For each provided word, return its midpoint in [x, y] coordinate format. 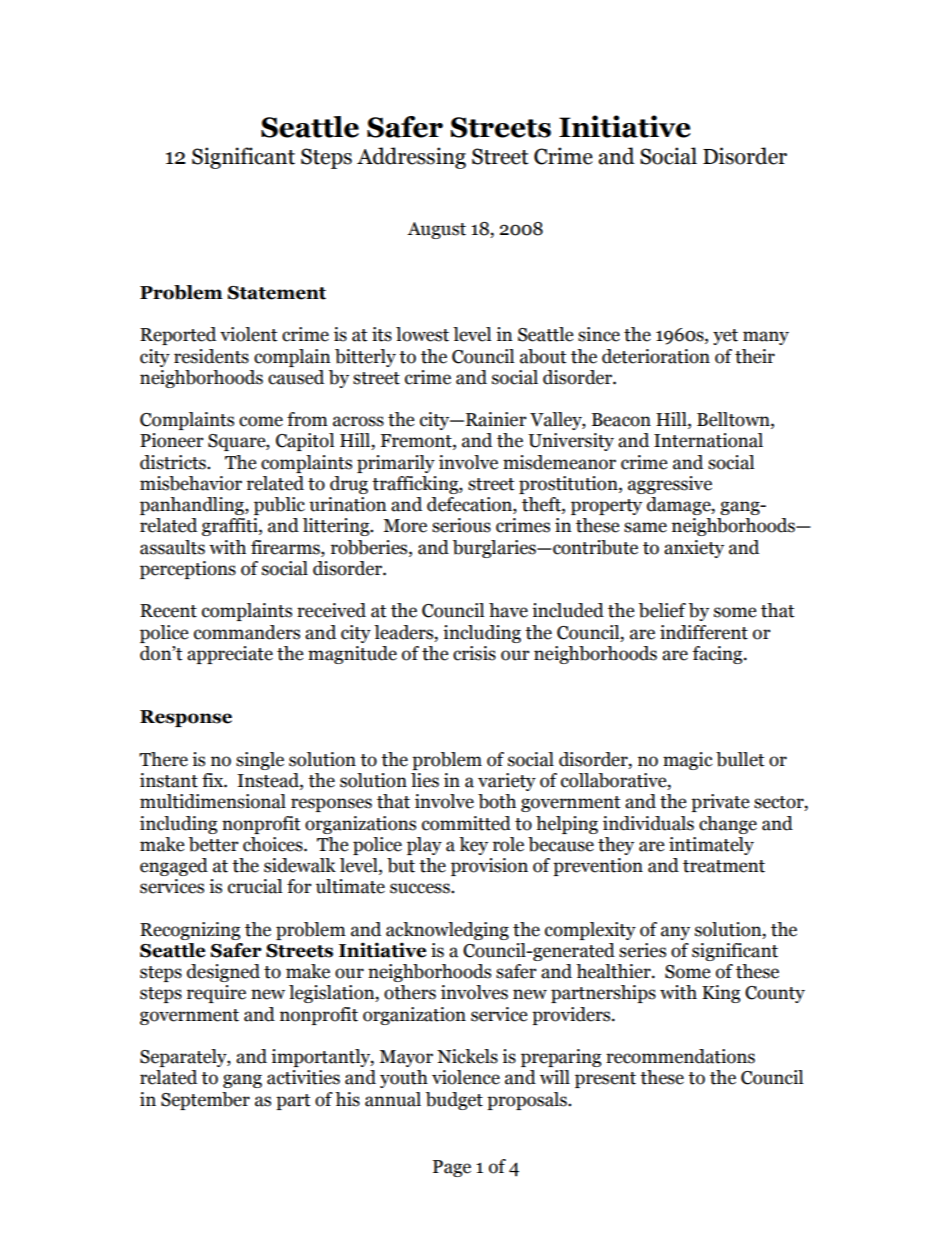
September [205, 1101]
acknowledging [447, 931]
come [261, 421]
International [708, 440]
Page [452, 1168]
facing [719, 655]
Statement [277, 293]
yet [725, 337]
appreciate [230, 655]
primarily [396, 464]
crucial [255, 886]
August [436, 230]
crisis [474, 653]
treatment [724, 866]
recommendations [680, 1056]
